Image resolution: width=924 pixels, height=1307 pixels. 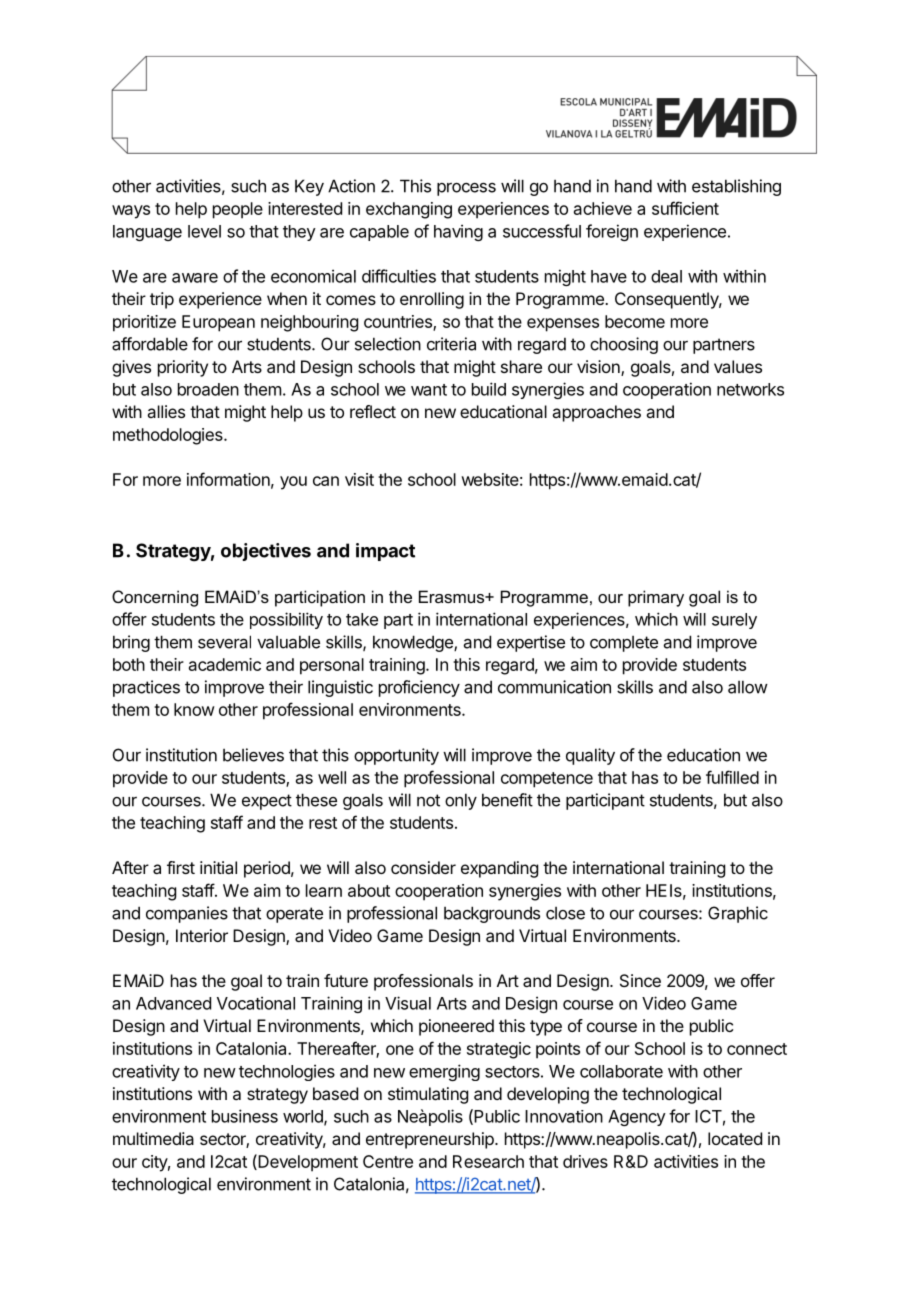 I want to click on impact, so click(x=385, y=552).
